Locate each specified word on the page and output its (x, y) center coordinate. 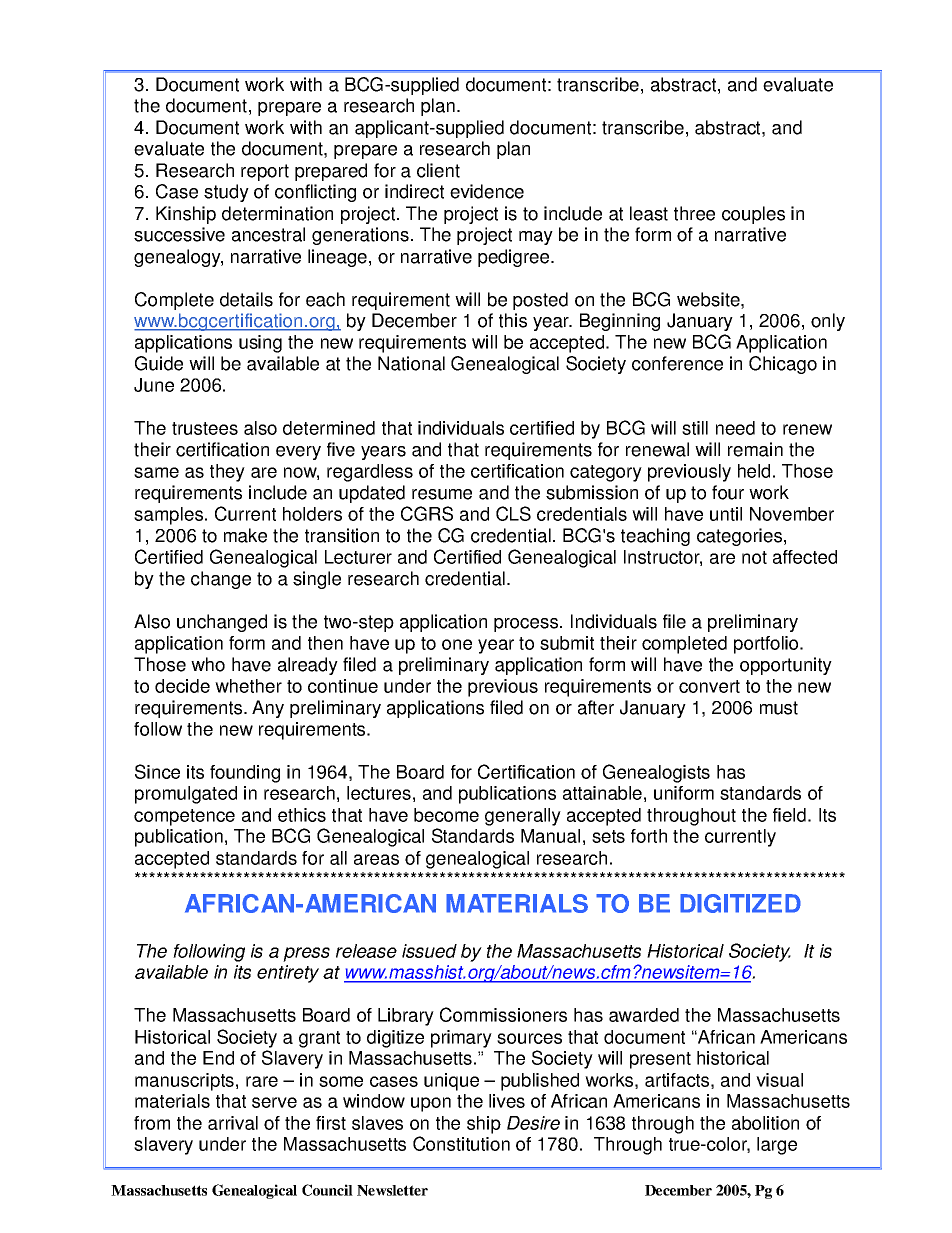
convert (709, 686)
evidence (487, 191)
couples (753, 215)
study (226, 193)
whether (248, 686)
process (527, 625)
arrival (233, 1123)
